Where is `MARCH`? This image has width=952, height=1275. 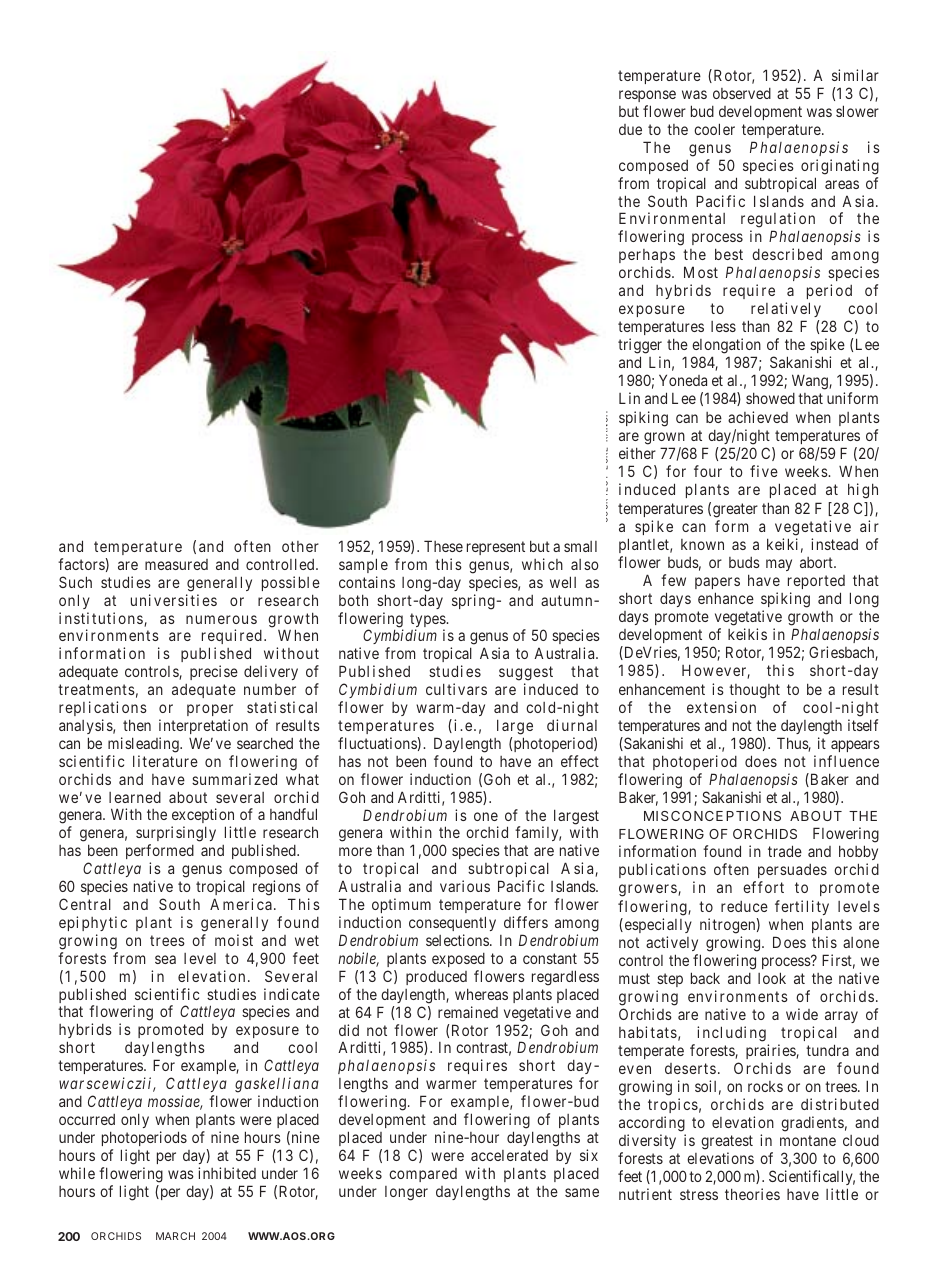
MARCH is located at coordinates (175, 1236).
